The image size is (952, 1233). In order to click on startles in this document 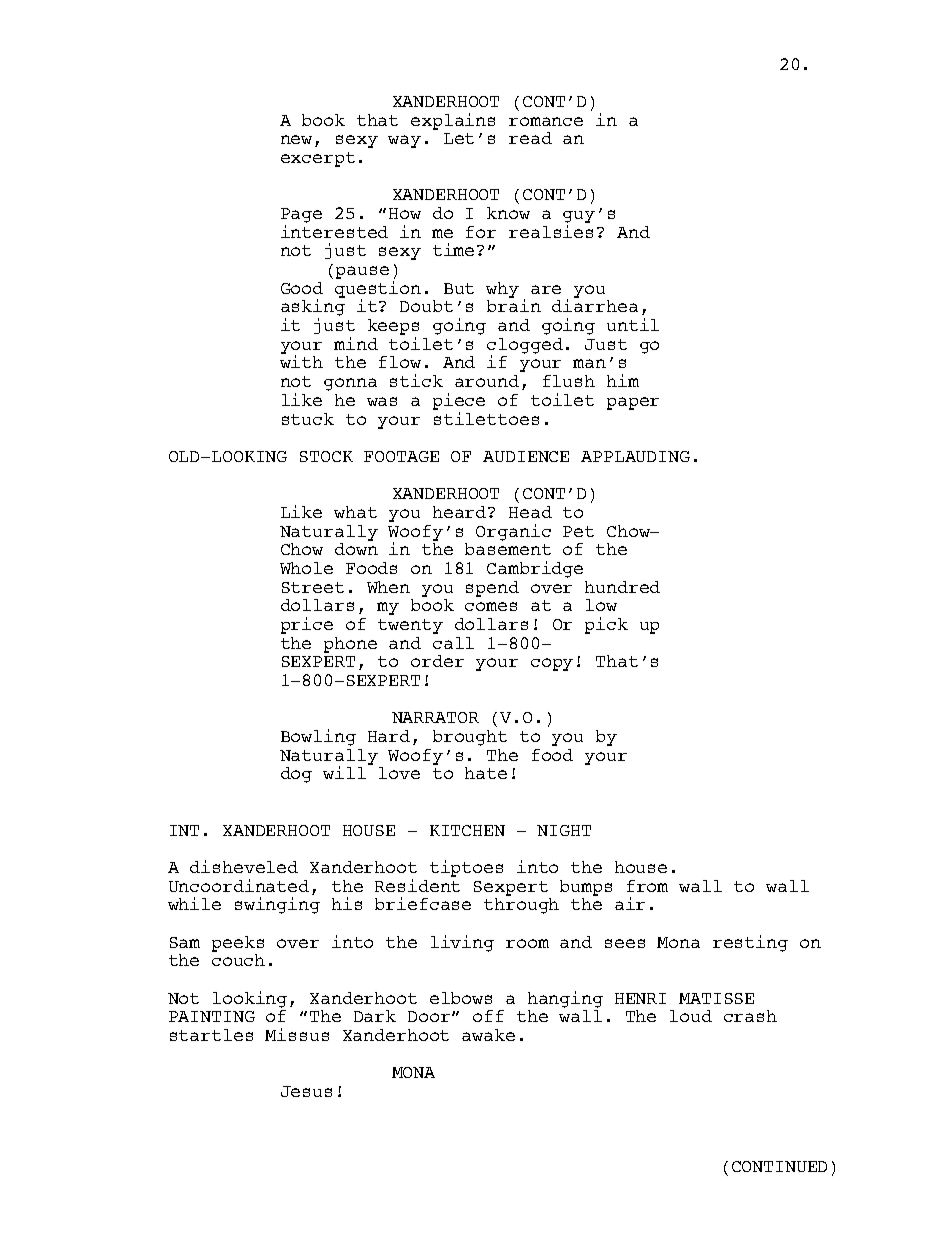, I will do `click(211, 1035)`.
